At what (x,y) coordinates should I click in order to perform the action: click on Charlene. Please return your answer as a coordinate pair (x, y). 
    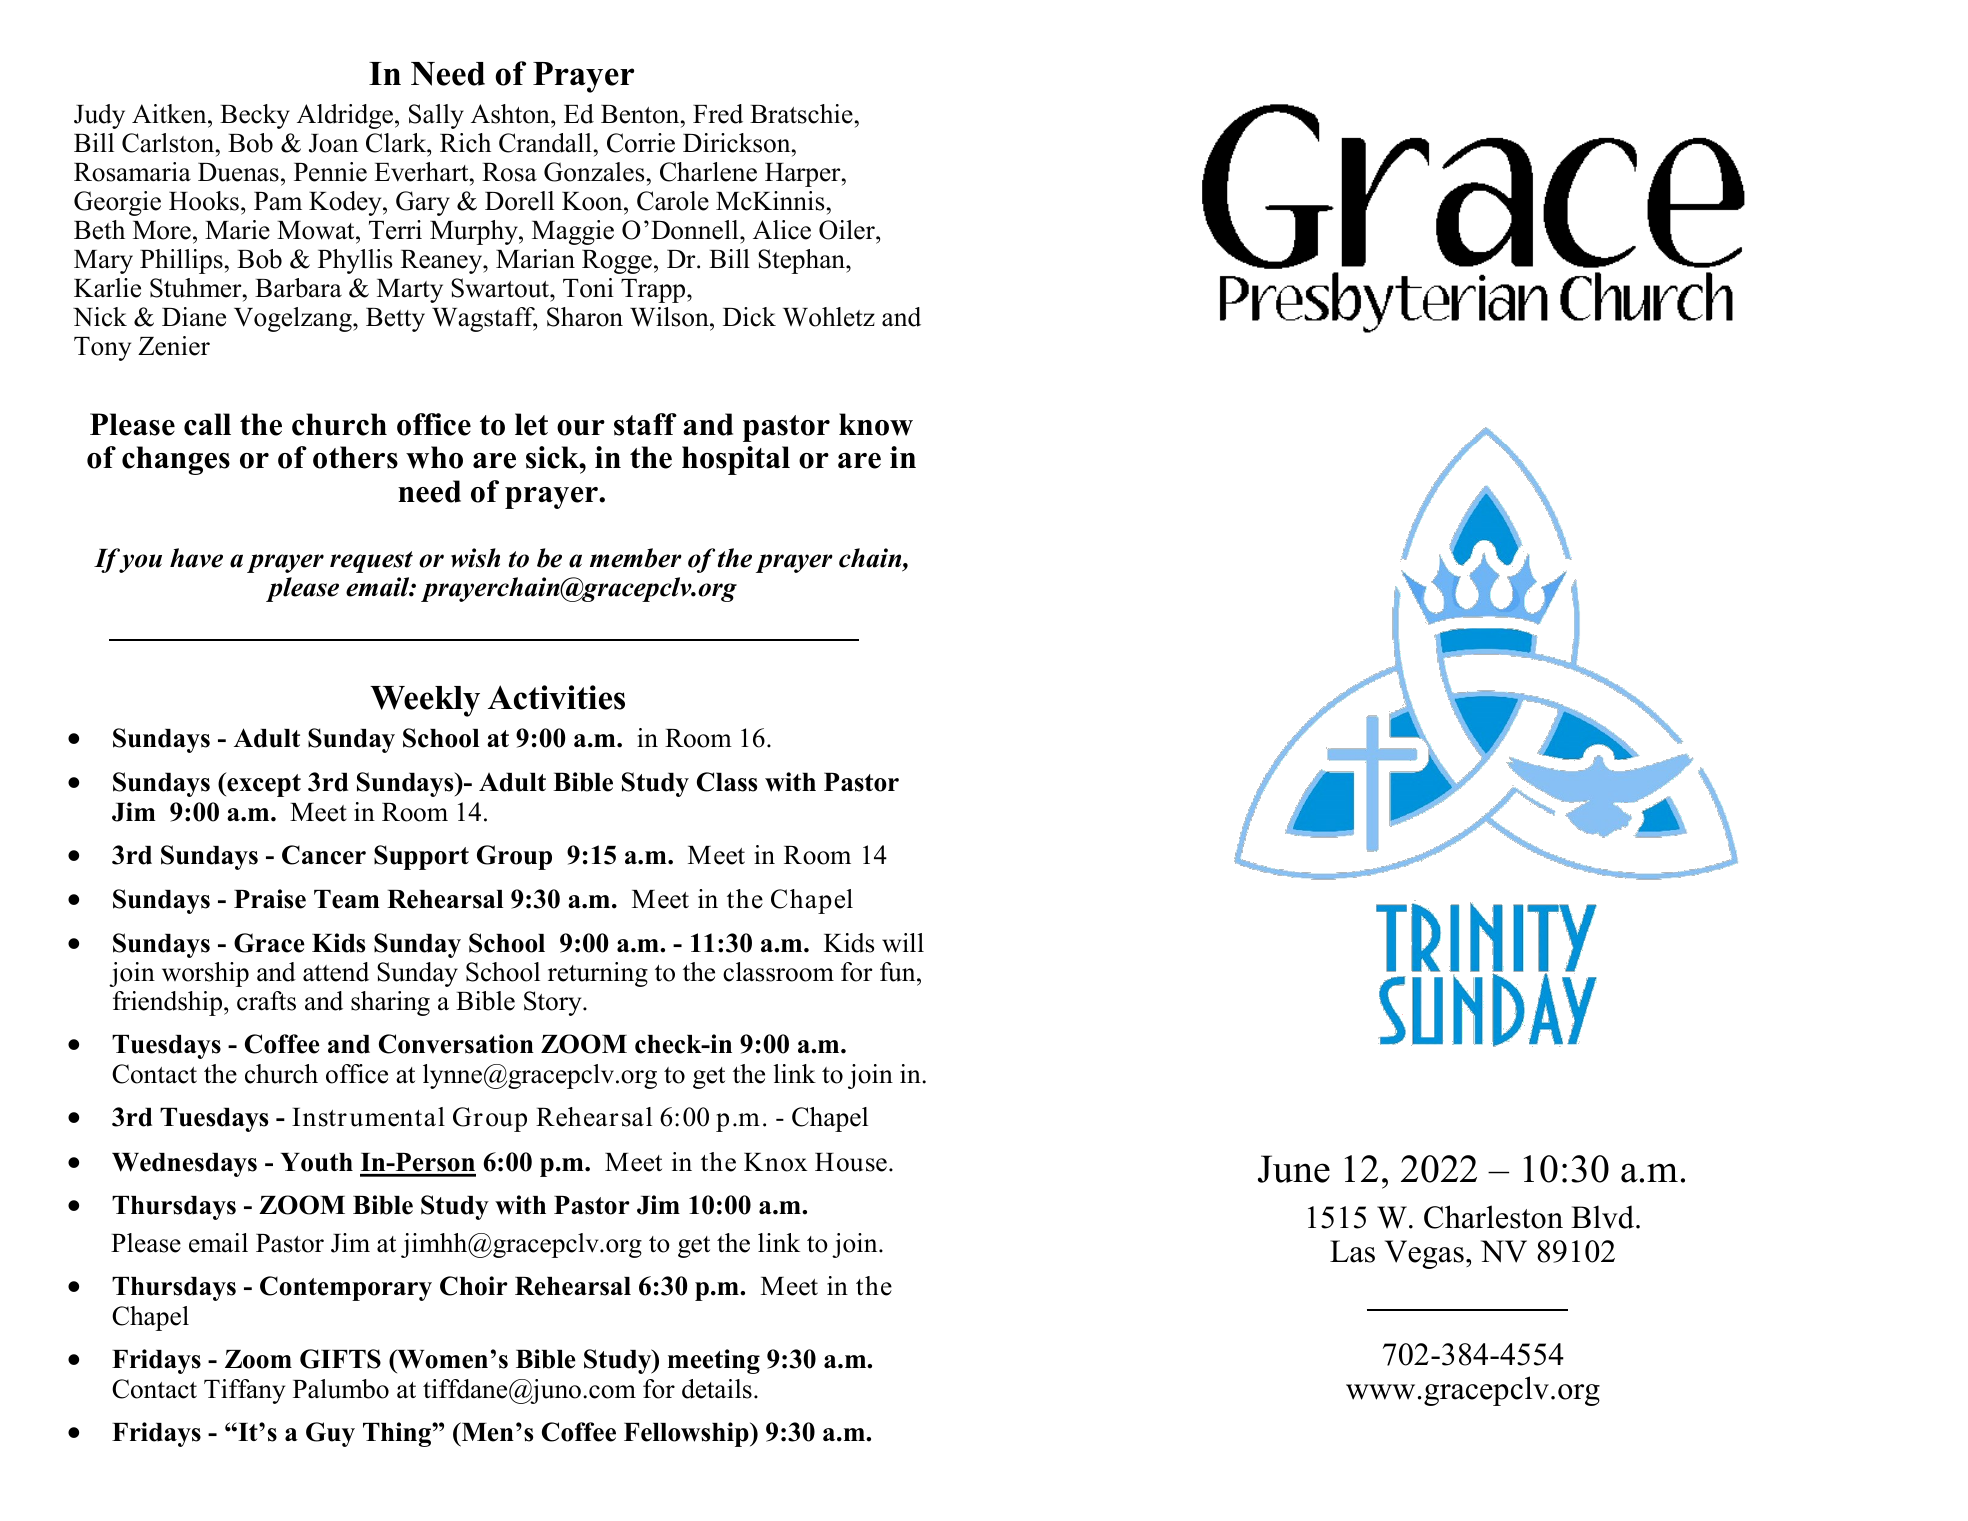
    Looking at the image, I should click on (708, 172).
